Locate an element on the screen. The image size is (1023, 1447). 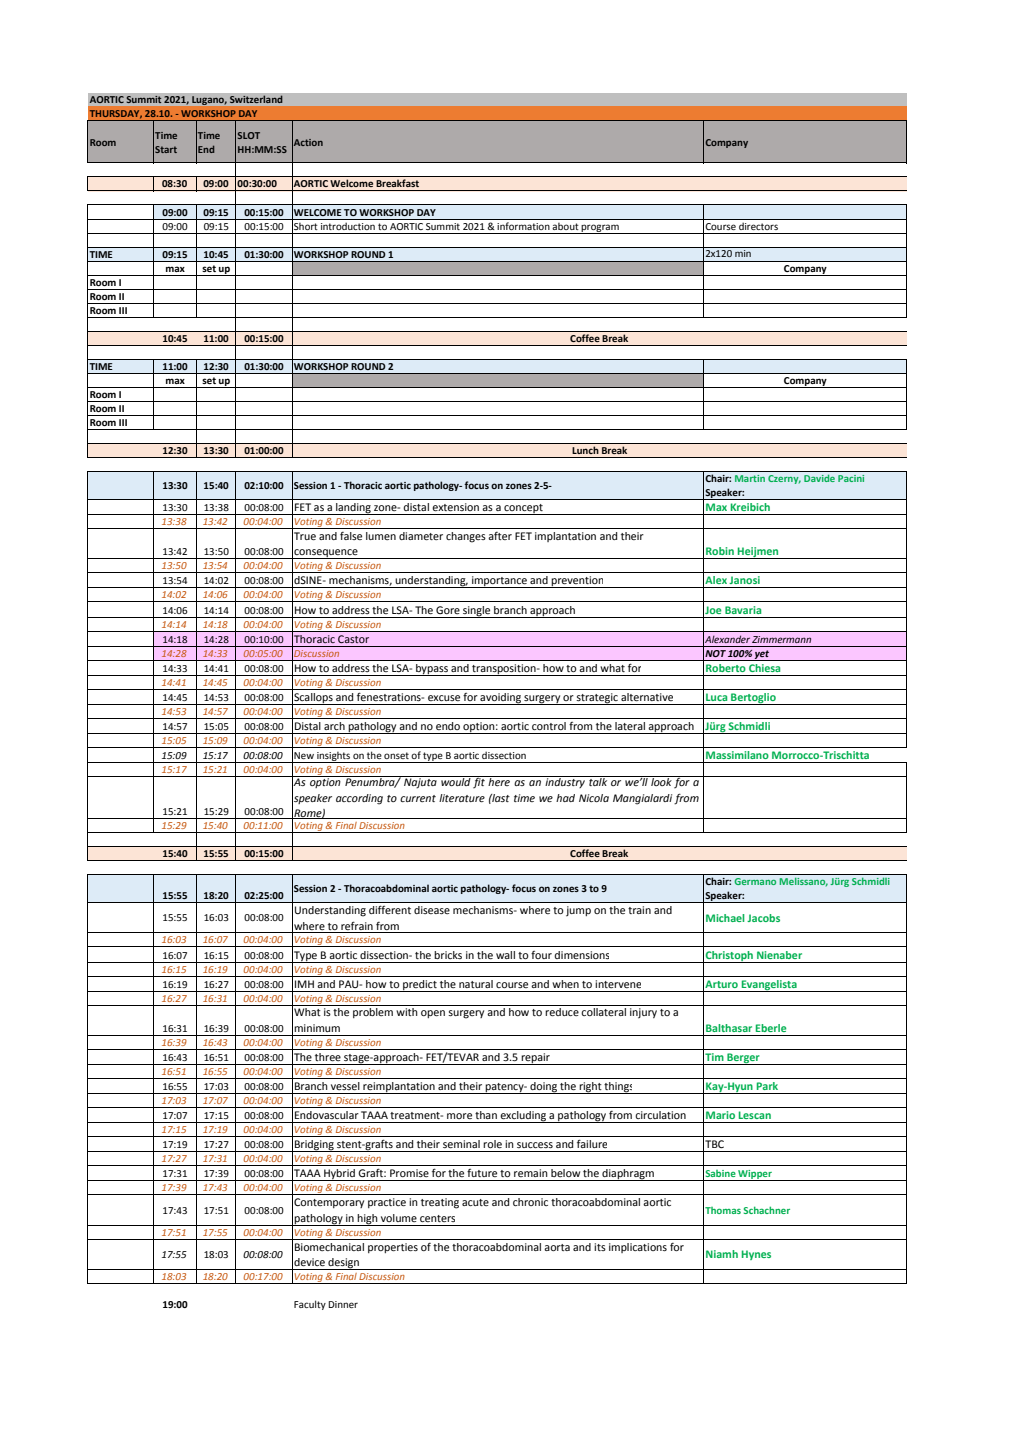
concept is located at coordinates (523, 509).
